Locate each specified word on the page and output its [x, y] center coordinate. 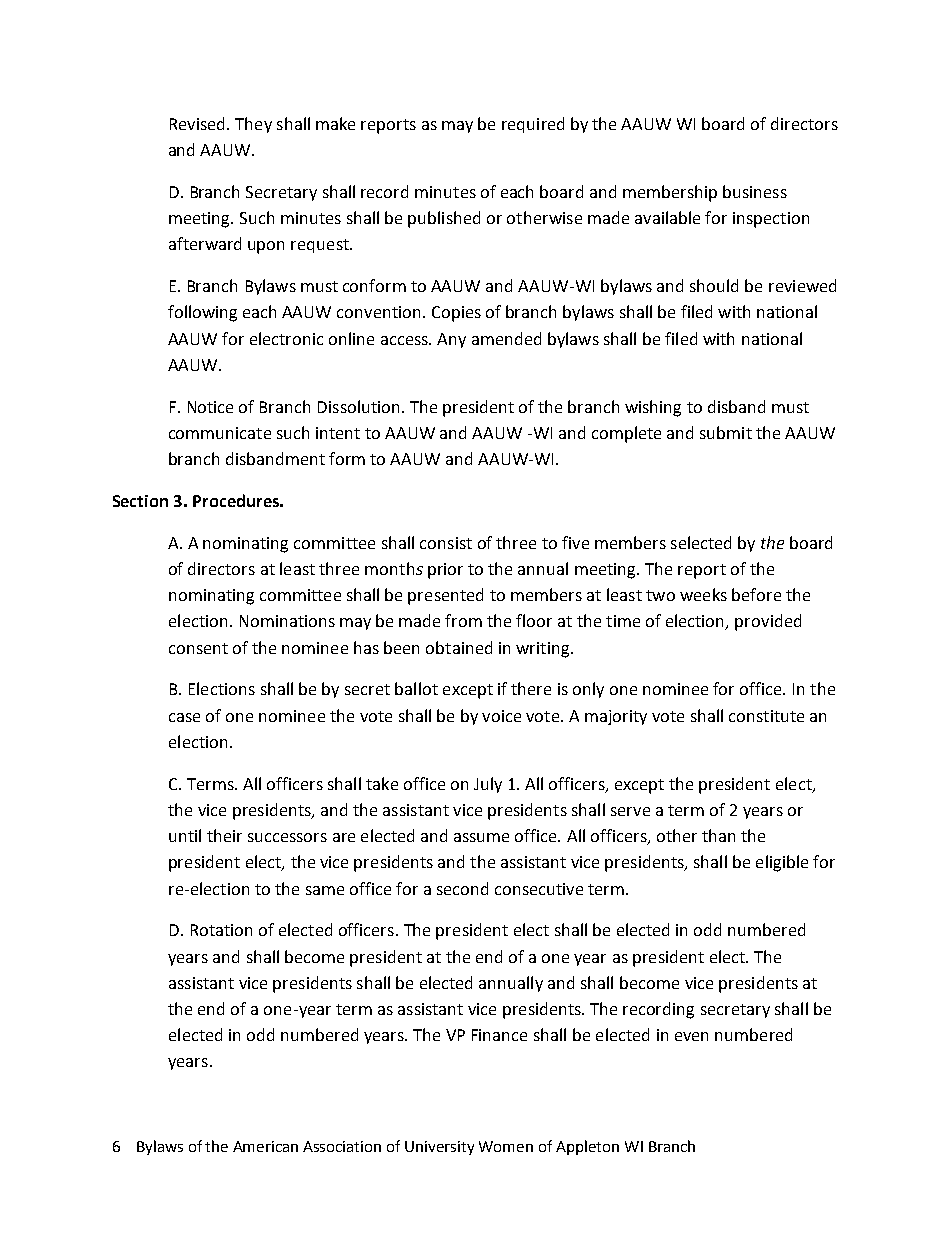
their [224, 835]
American [265, 1146]
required [533, 125]
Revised [199, 123]
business [755, 191]
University [439, 1148]
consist [446, 543]
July [488, 785]
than [718, 835]
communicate [220, 433]
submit [726, 432]
